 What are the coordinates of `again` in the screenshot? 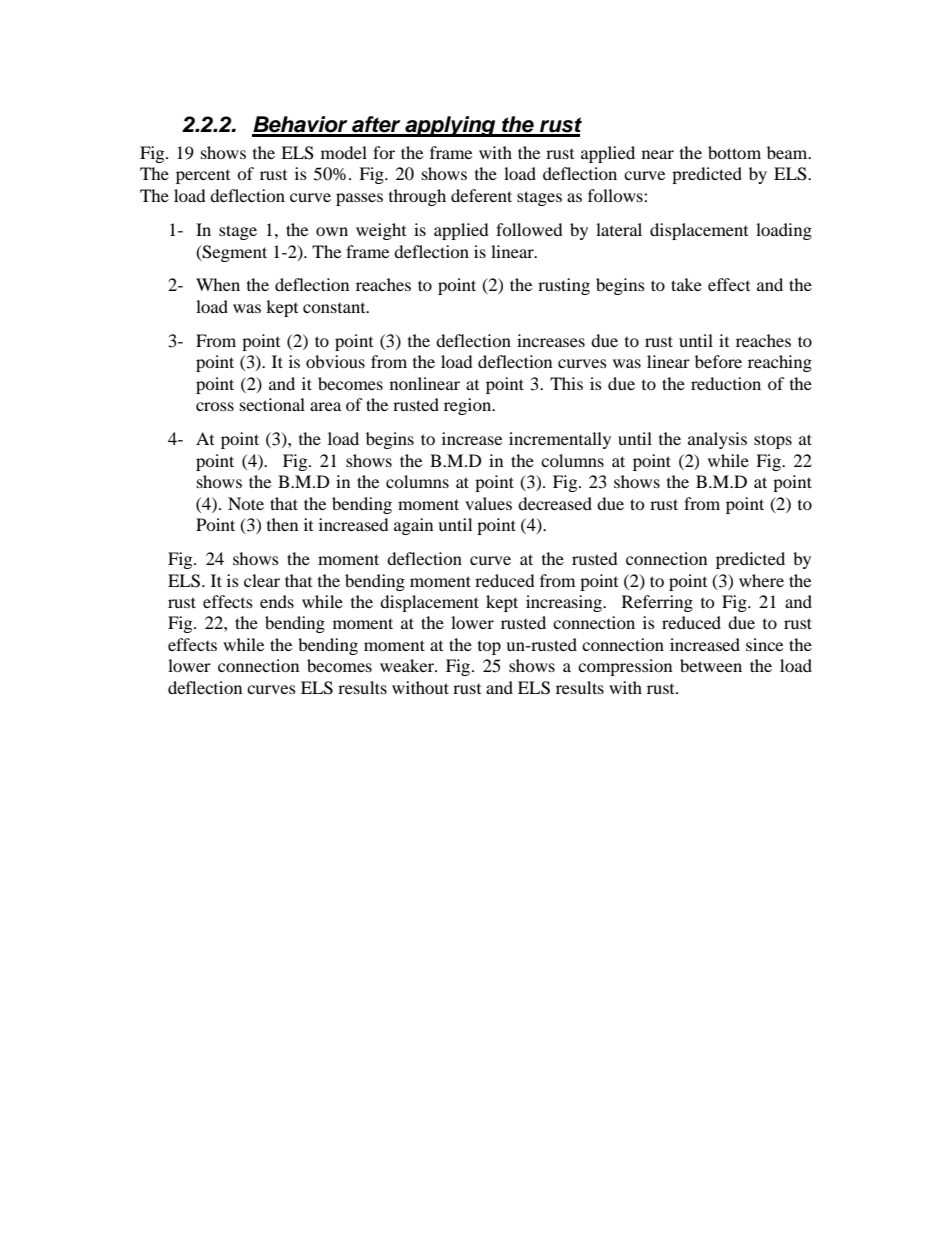 It's located at (413, 526).
